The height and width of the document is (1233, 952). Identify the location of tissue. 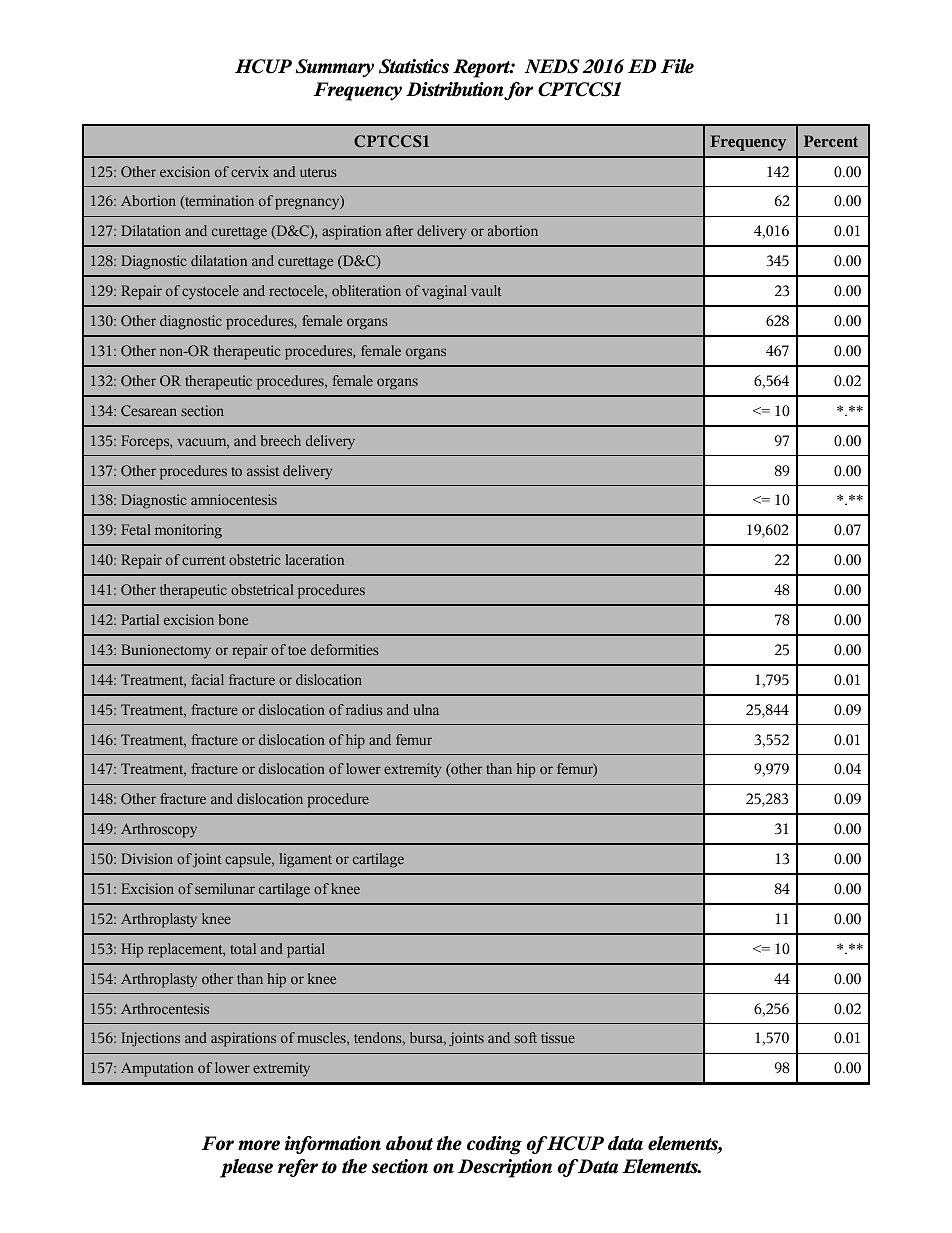
(558, 1037).
